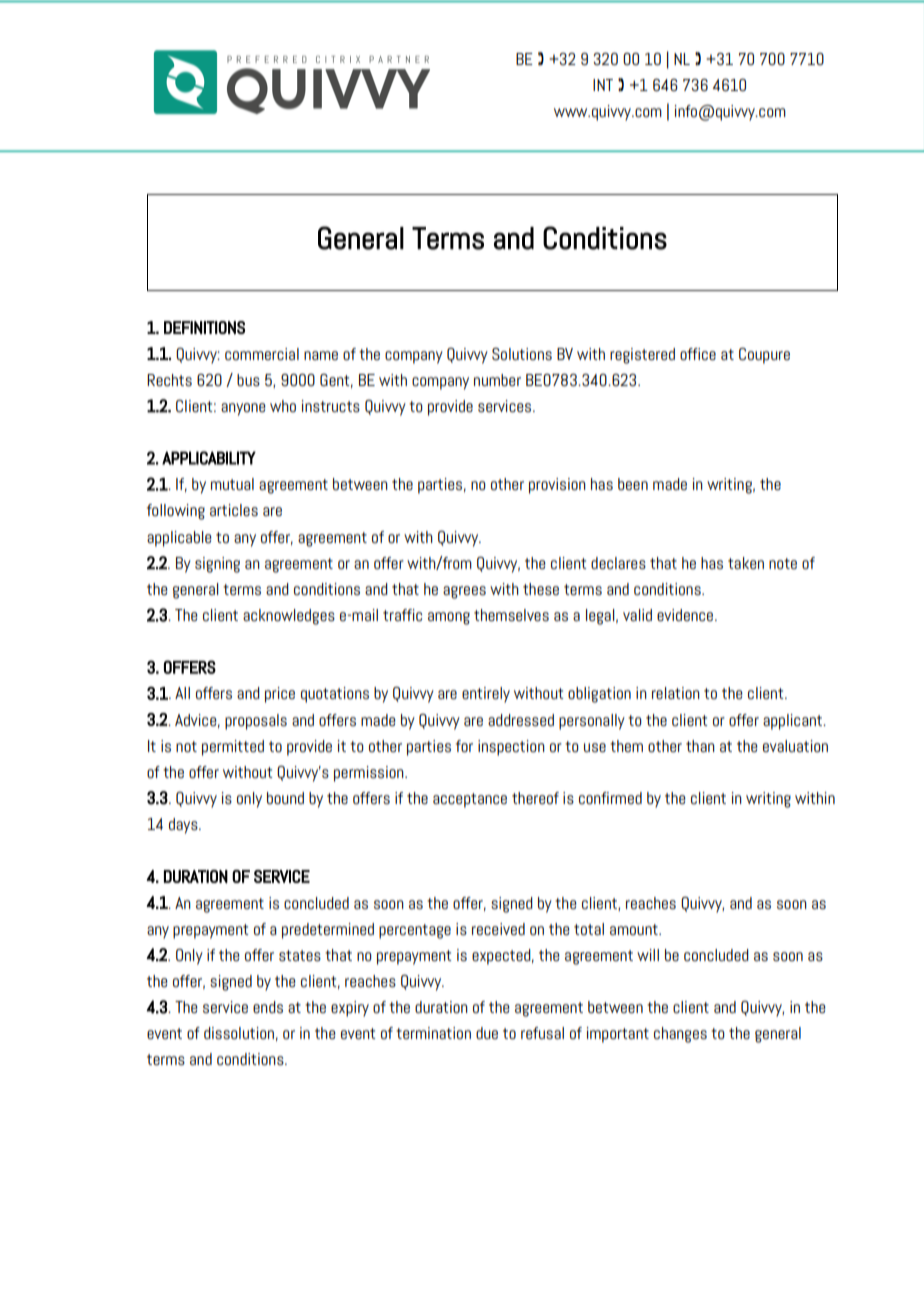  Describe the element at coordinates (217, 565) in the screenshot. I see `signing` at that location.
